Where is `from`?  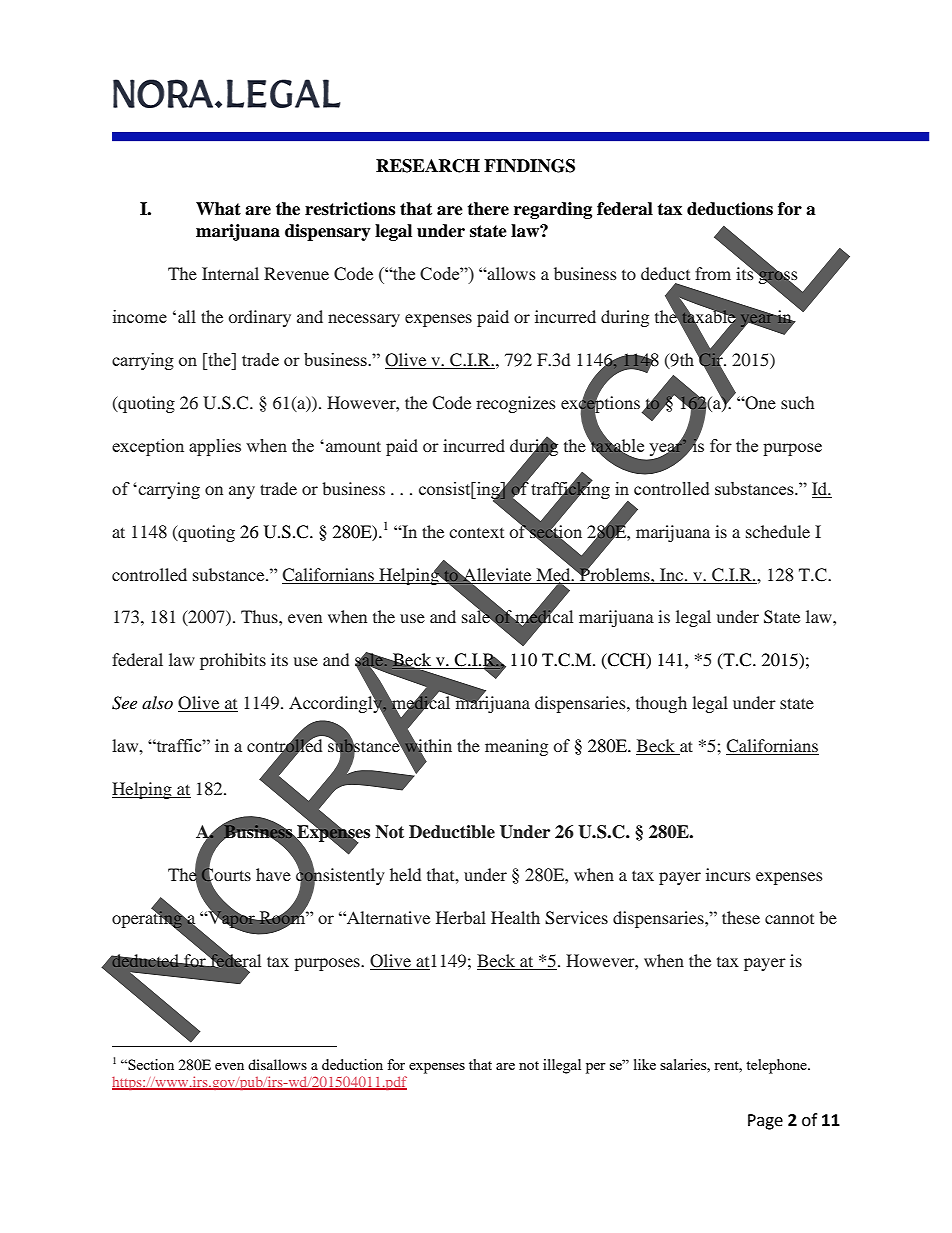 from is located at coordinates (713, 273).
